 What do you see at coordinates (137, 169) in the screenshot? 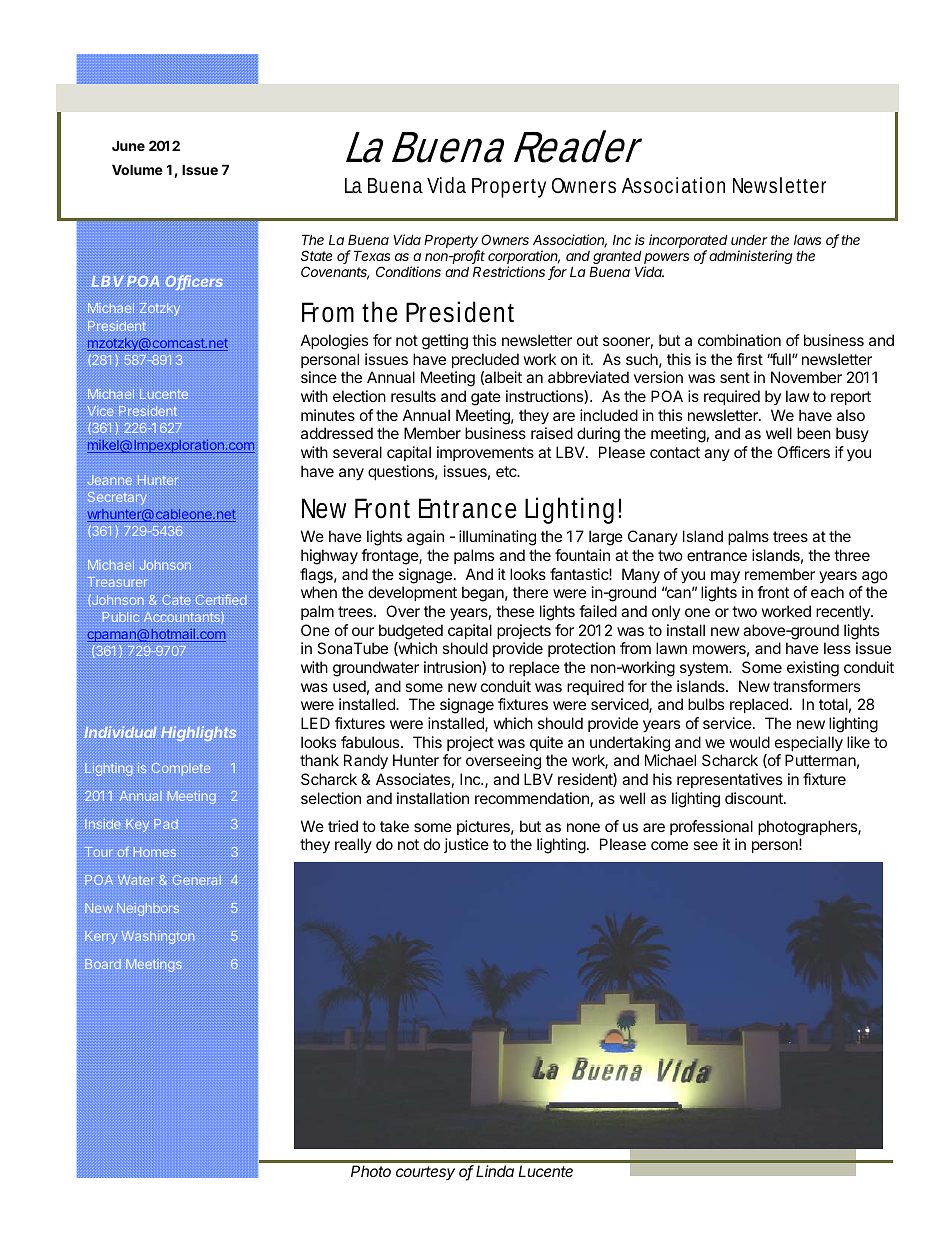
I see `Volume` at bounding box center [137, 169].
